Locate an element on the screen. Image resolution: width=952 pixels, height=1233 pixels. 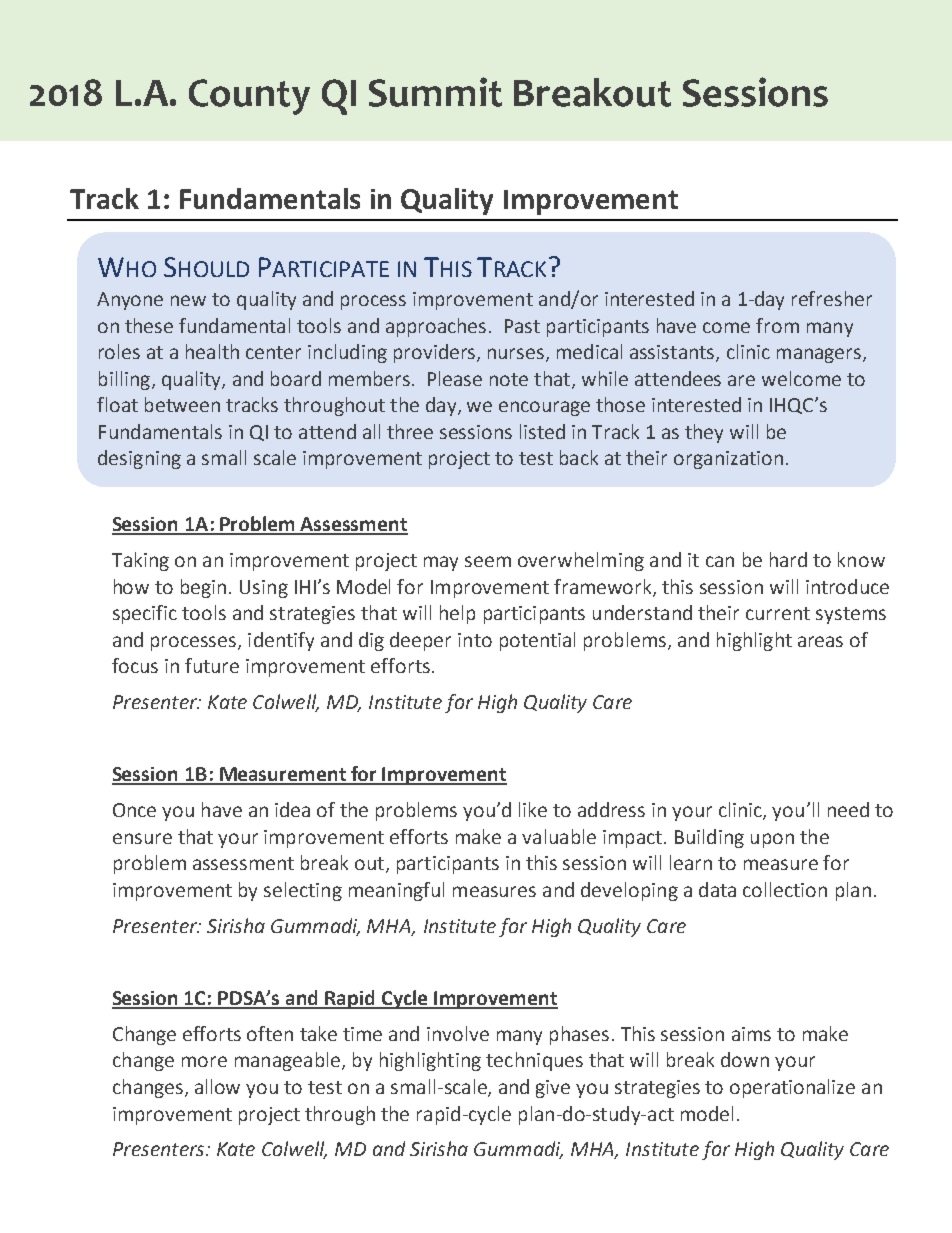
refresher is located at coordinates (832, 298).
